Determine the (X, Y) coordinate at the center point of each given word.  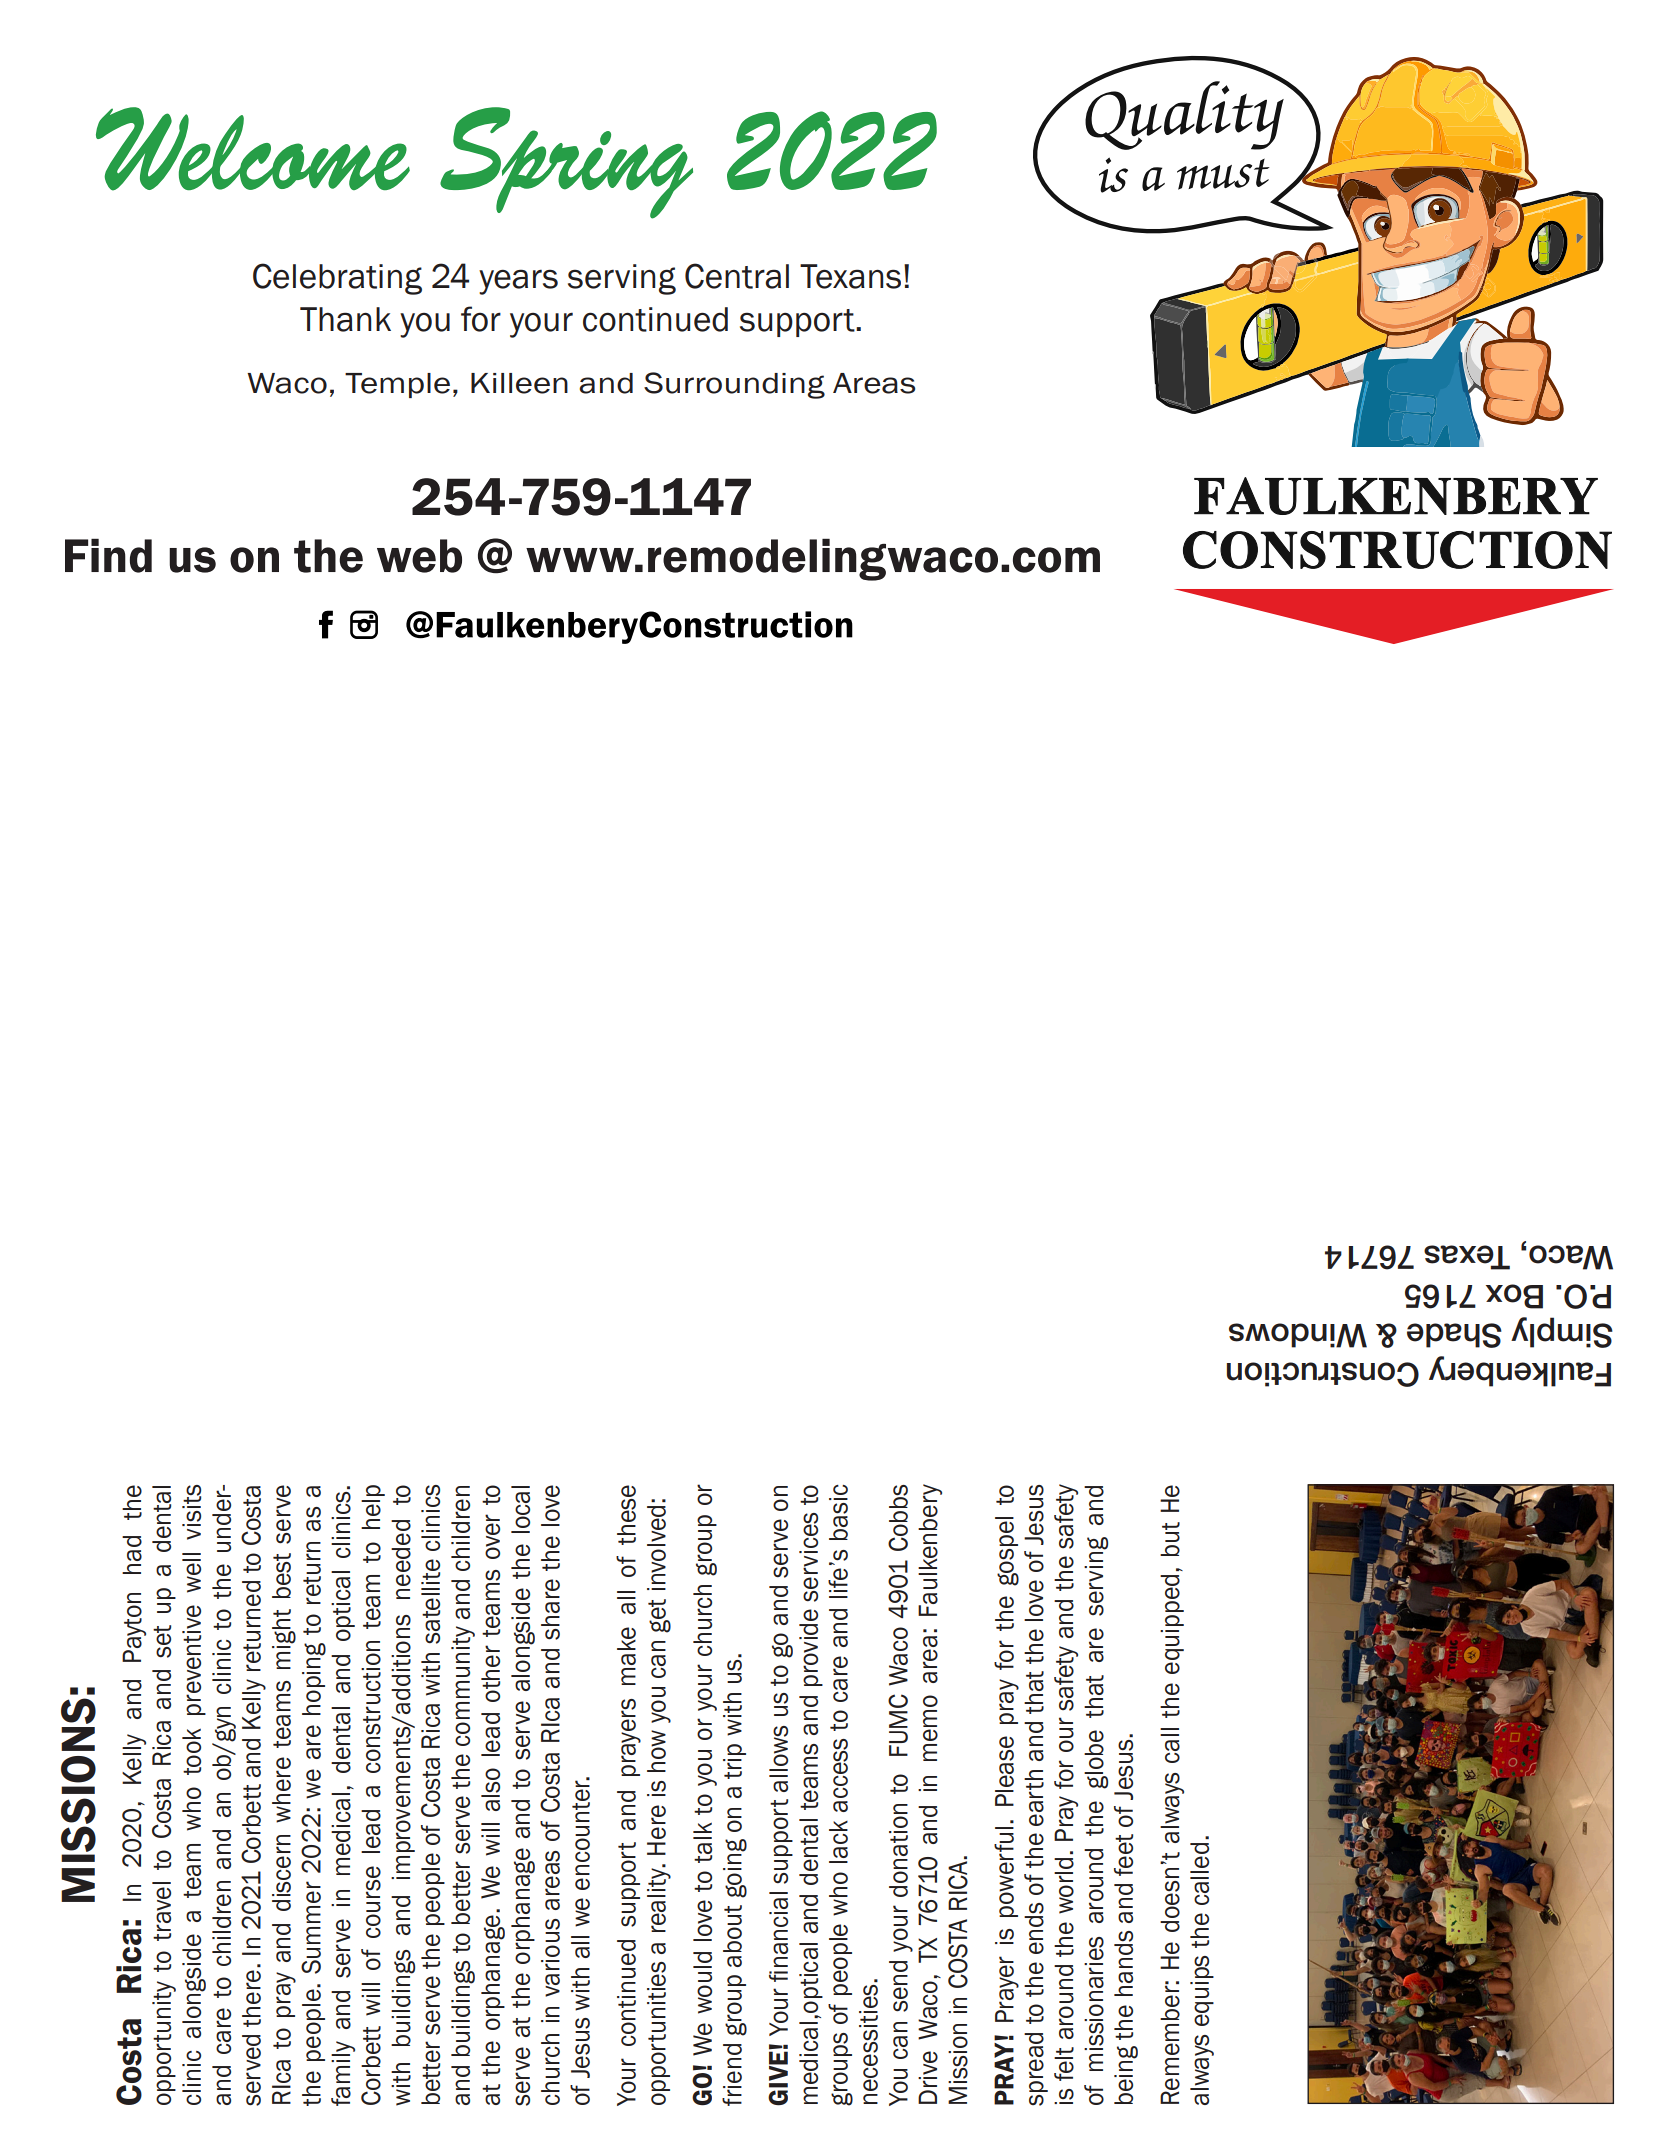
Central (737, 276)
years (518, 282)
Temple (397, 385)
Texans (850, 276)
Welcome (253, 149)
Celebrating (337, 279)
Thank (345, 319)
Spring (566, 163)
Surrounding (734, 385)
